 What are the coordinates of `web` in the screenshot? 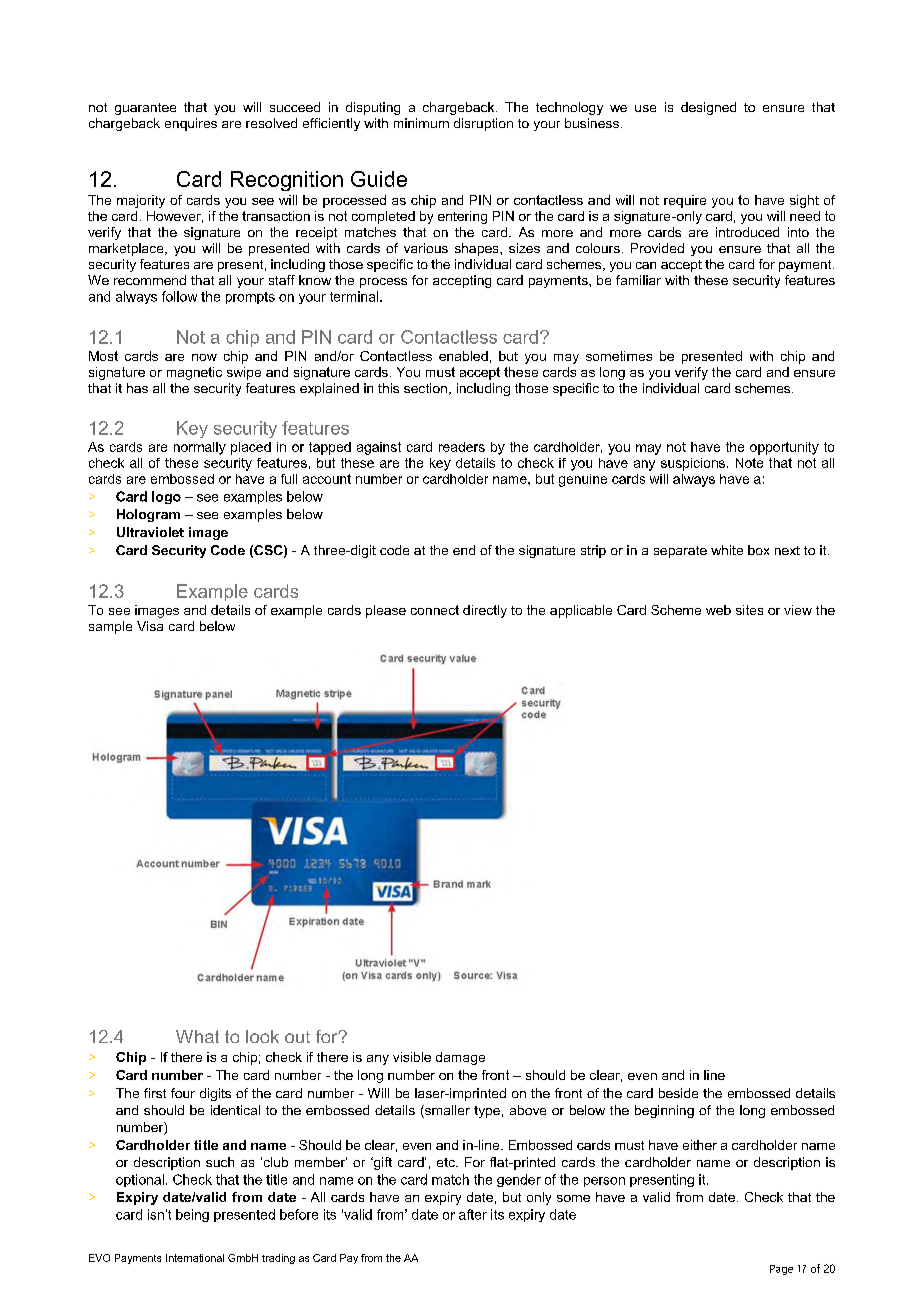 It's located at (718, 610).
